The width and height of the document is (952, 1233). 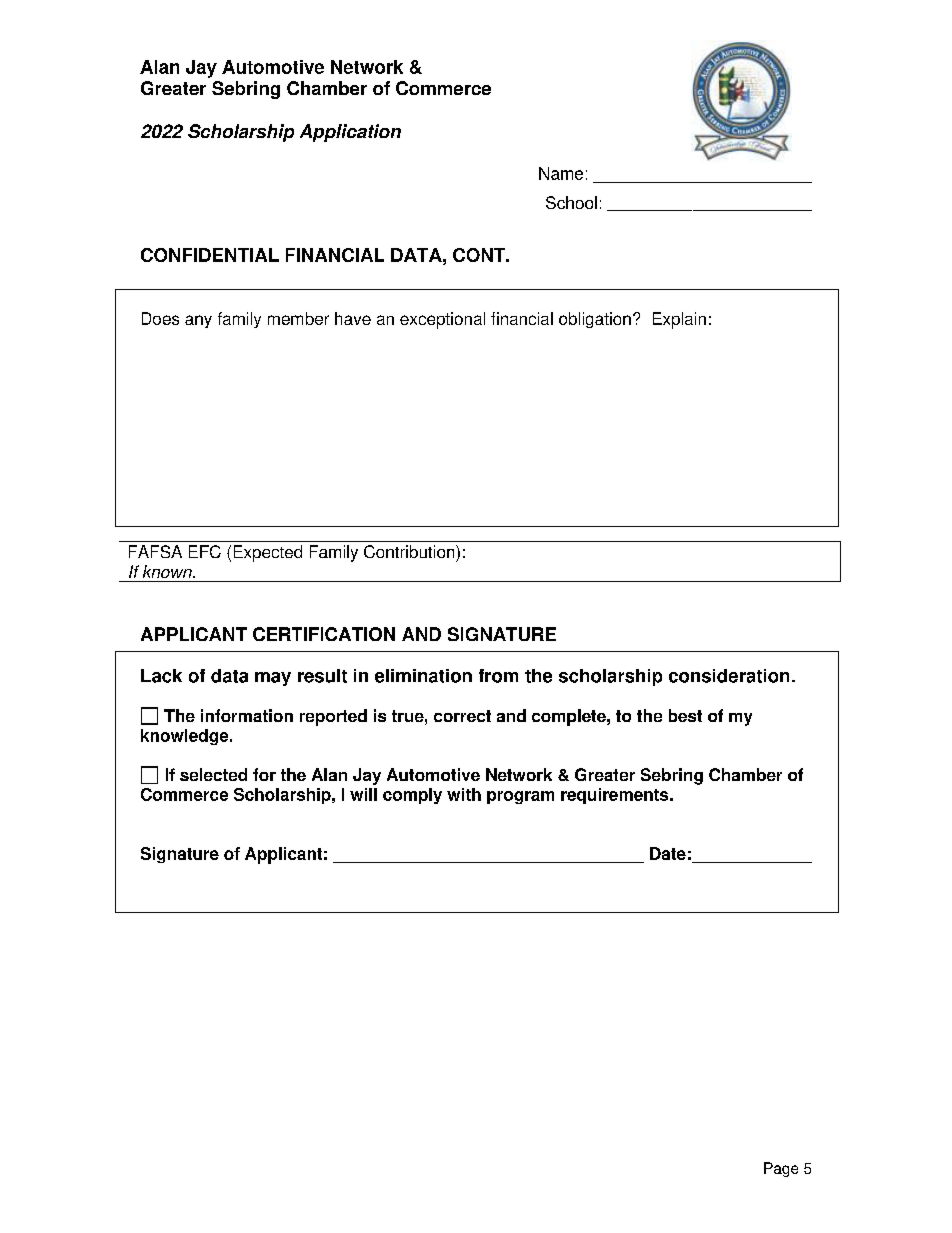 I want to click on Date, so click(x=668, y=853).
